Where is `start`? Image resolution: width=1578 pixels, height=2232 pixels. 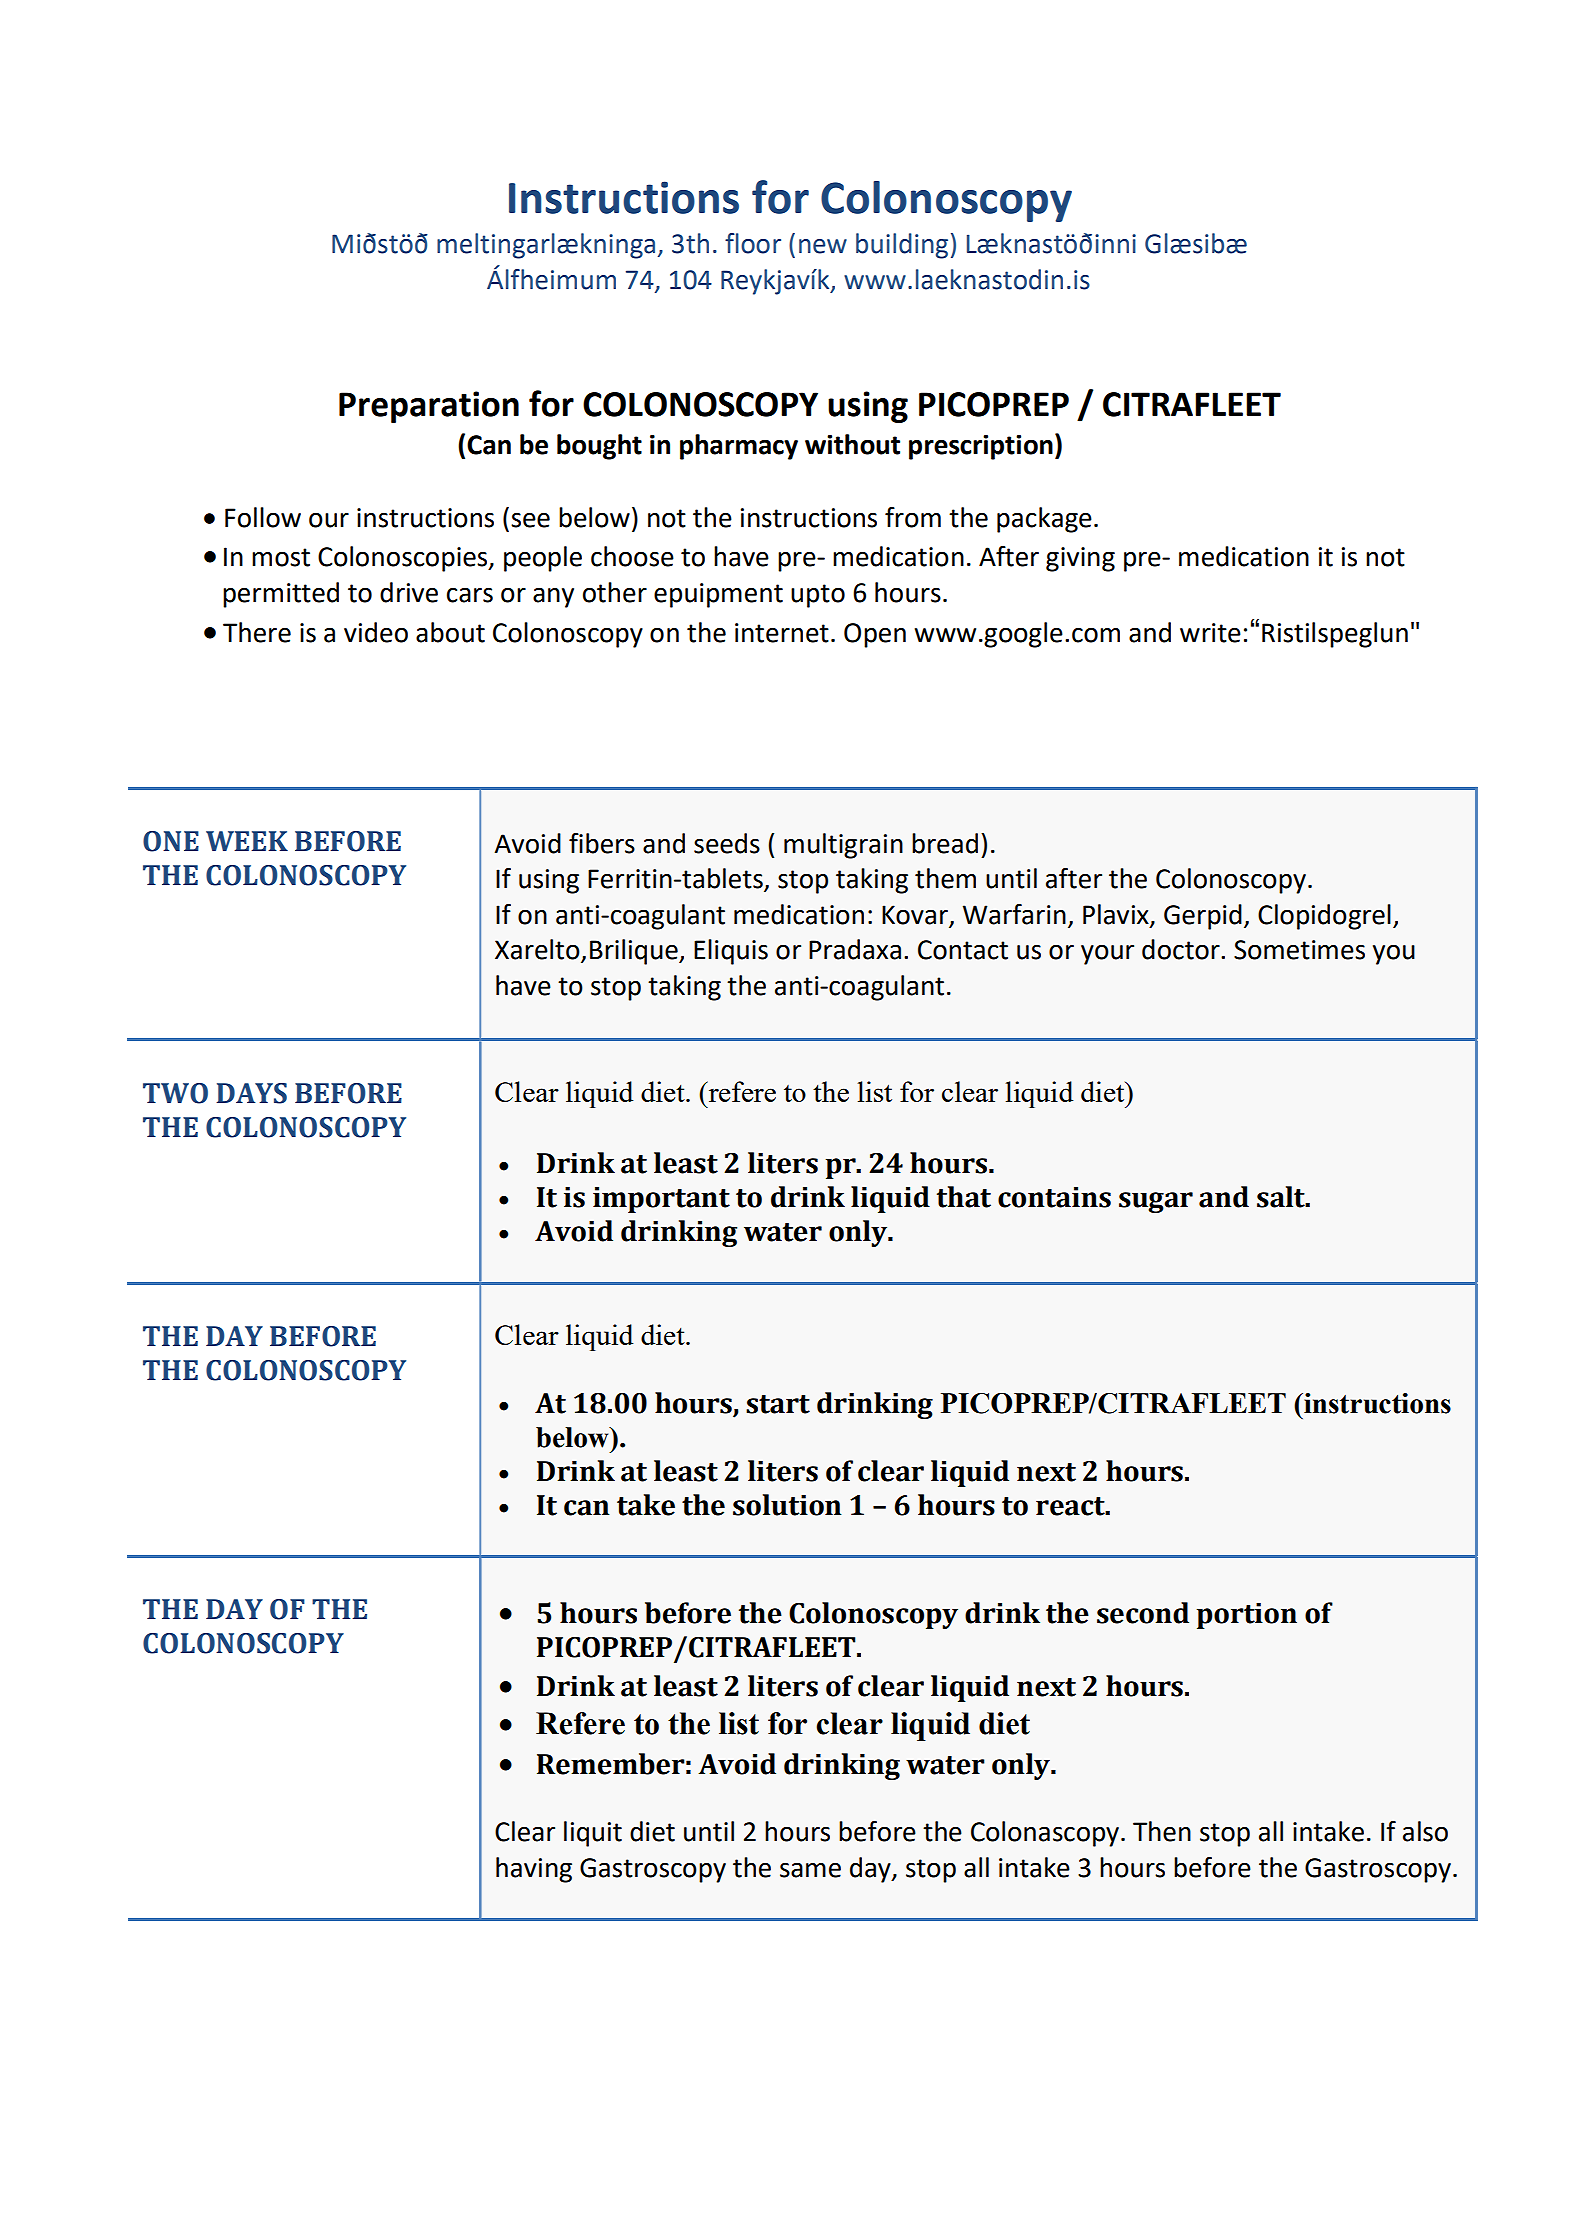 start is located at coordinates (778, 1404).
